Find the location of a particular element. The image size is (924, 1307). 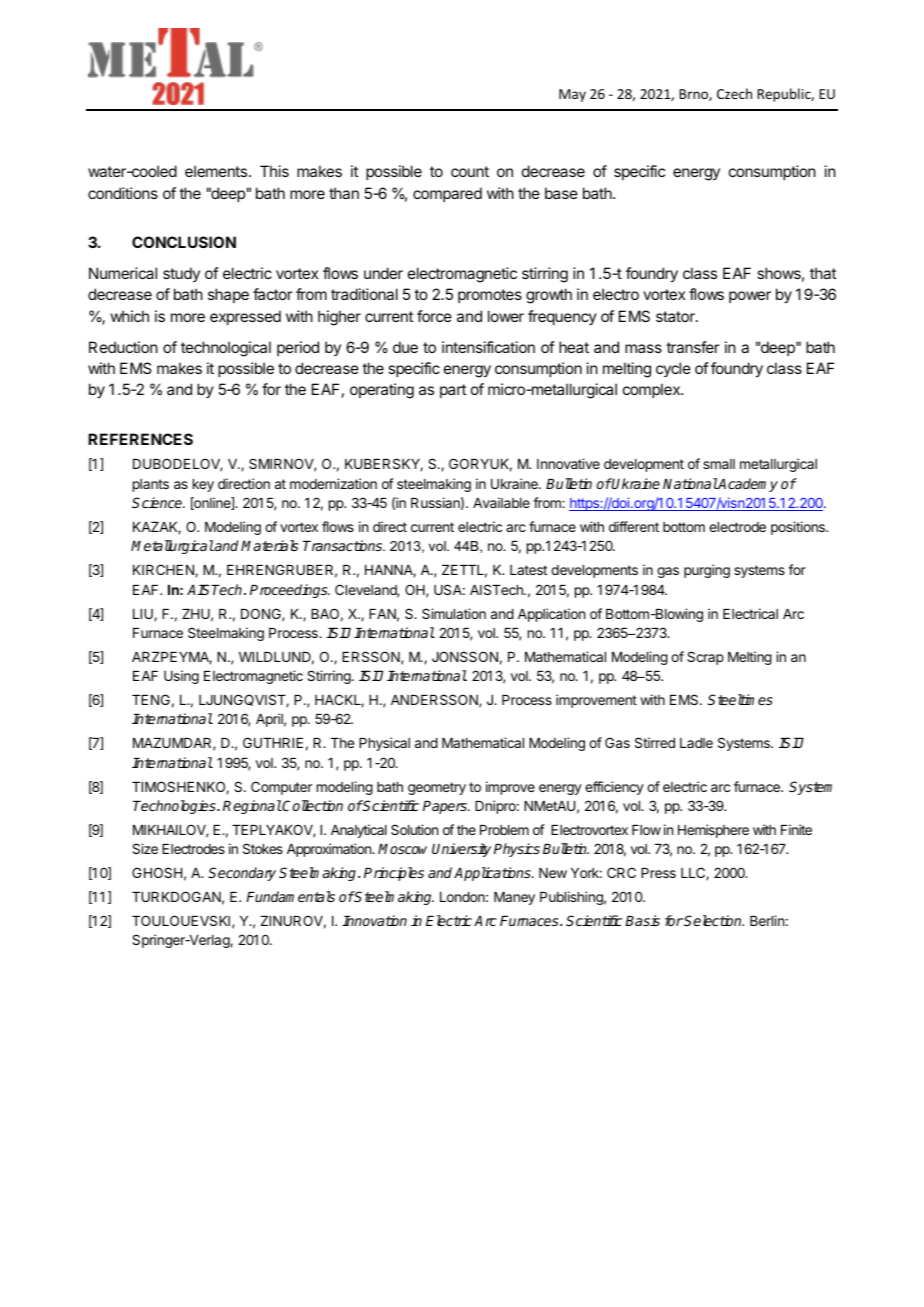

University is located at coordinates (461, 850).
